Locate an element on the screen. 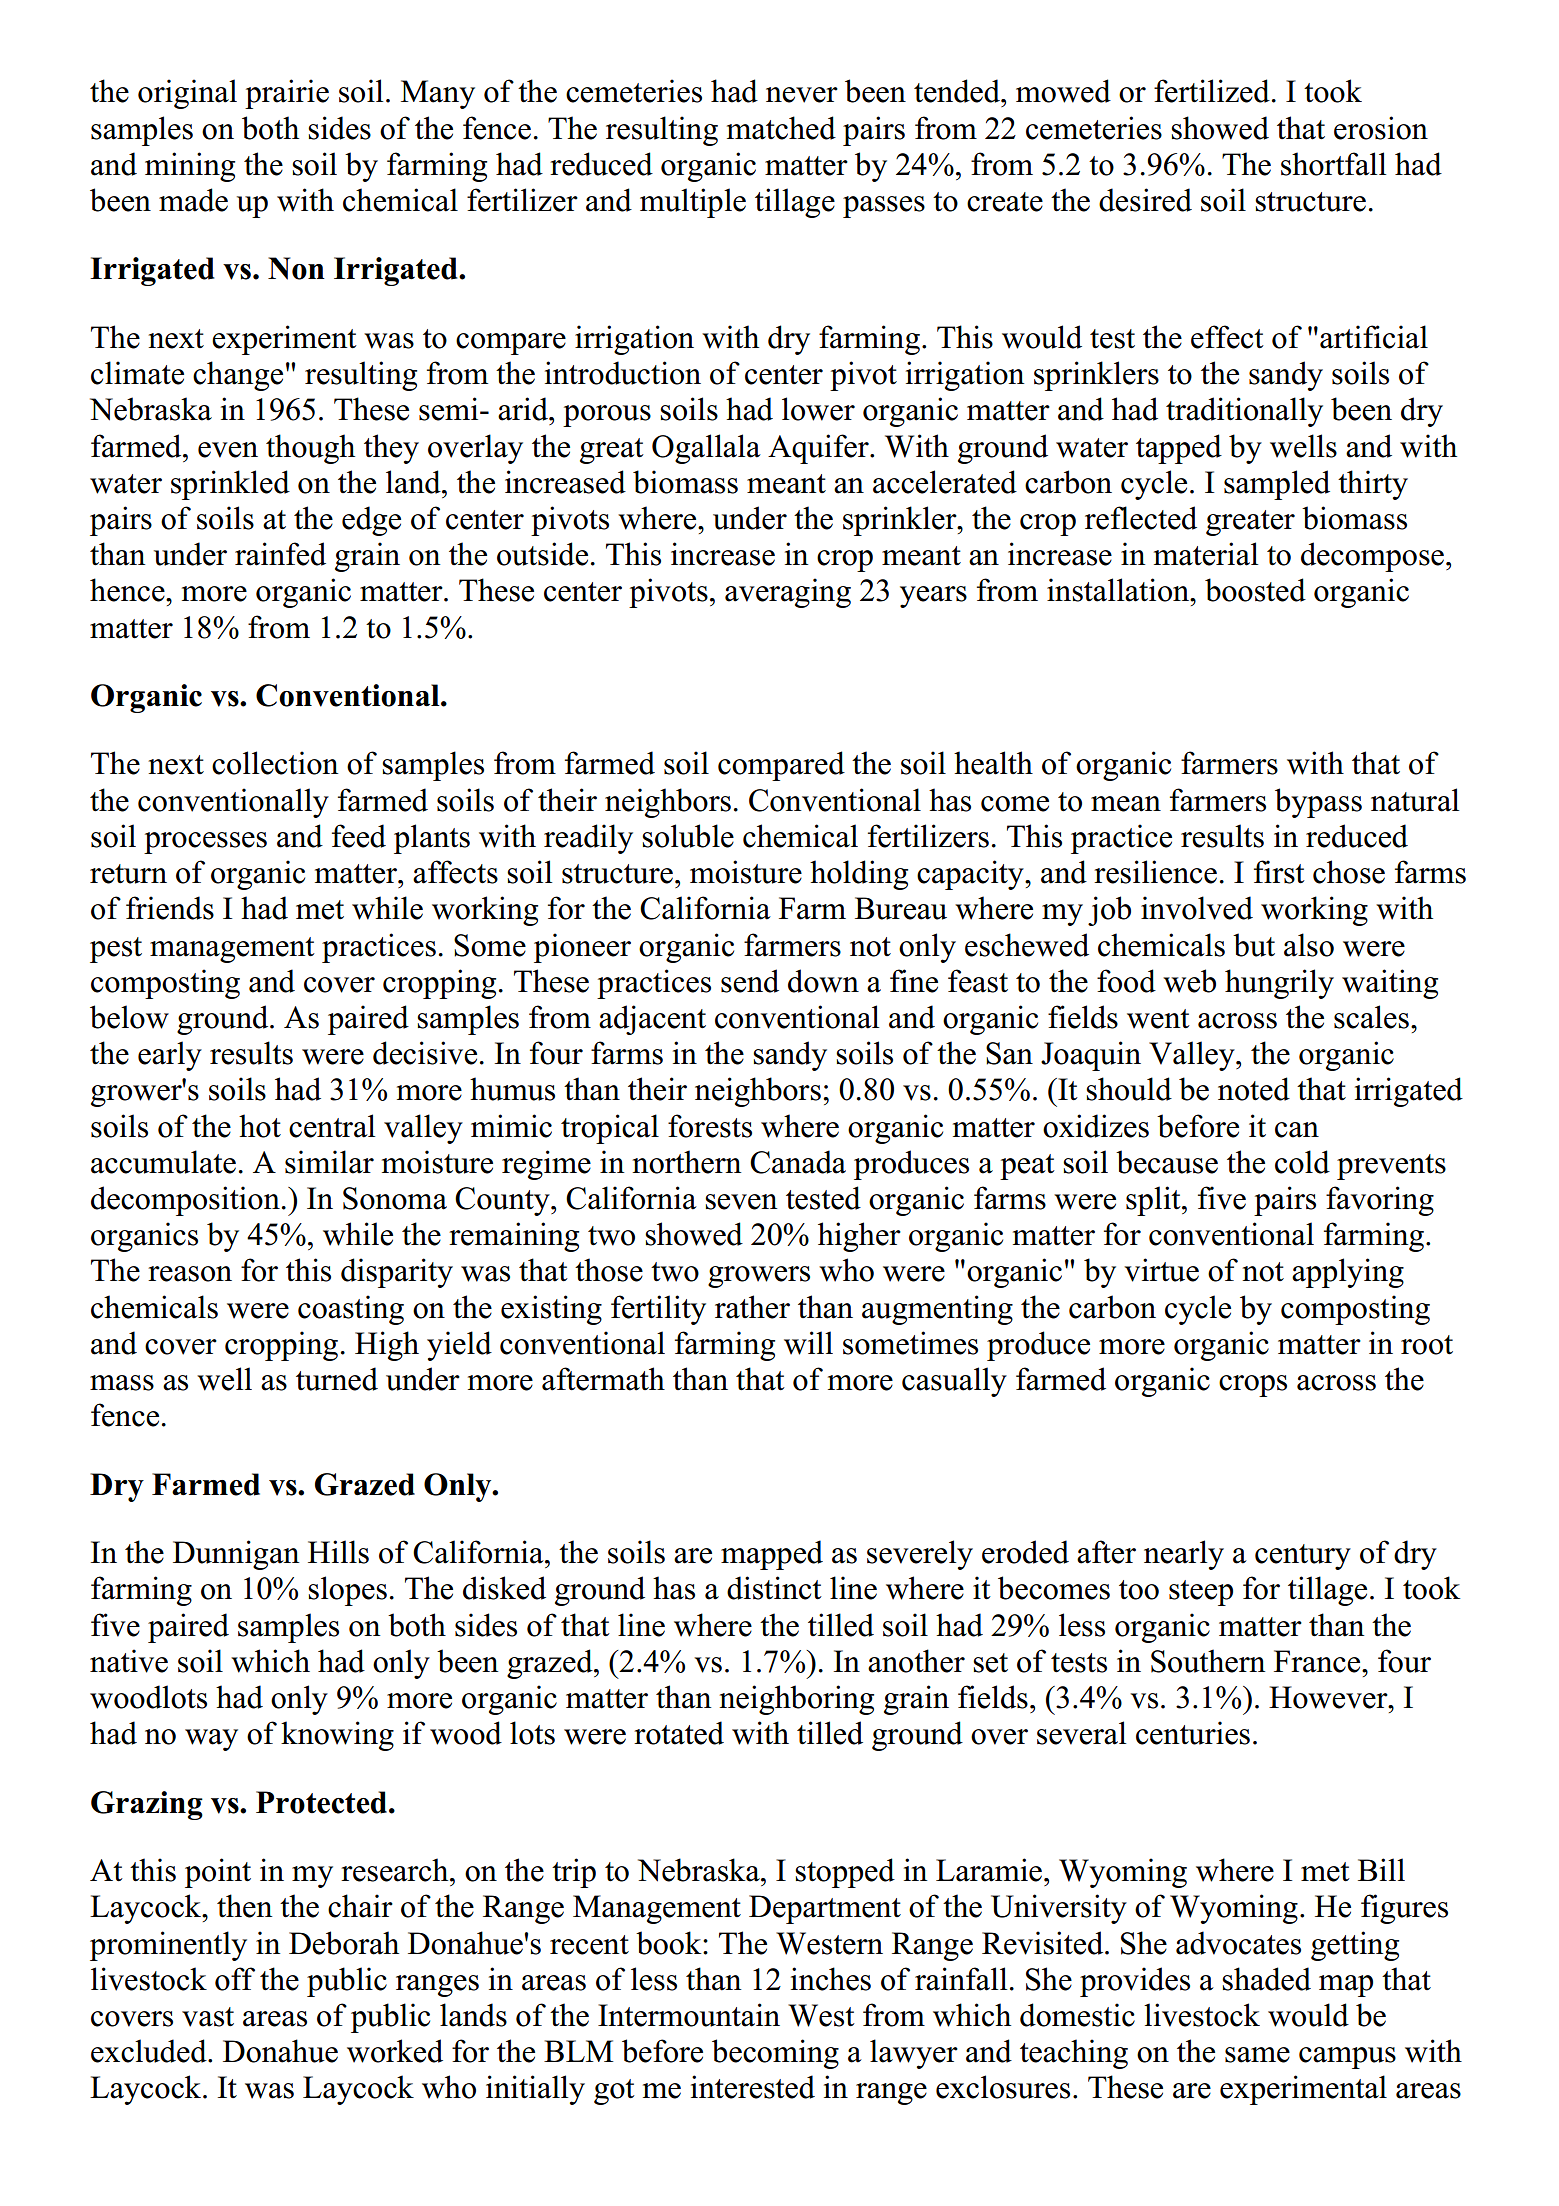  prairie is located at coordinates (287, 94).
